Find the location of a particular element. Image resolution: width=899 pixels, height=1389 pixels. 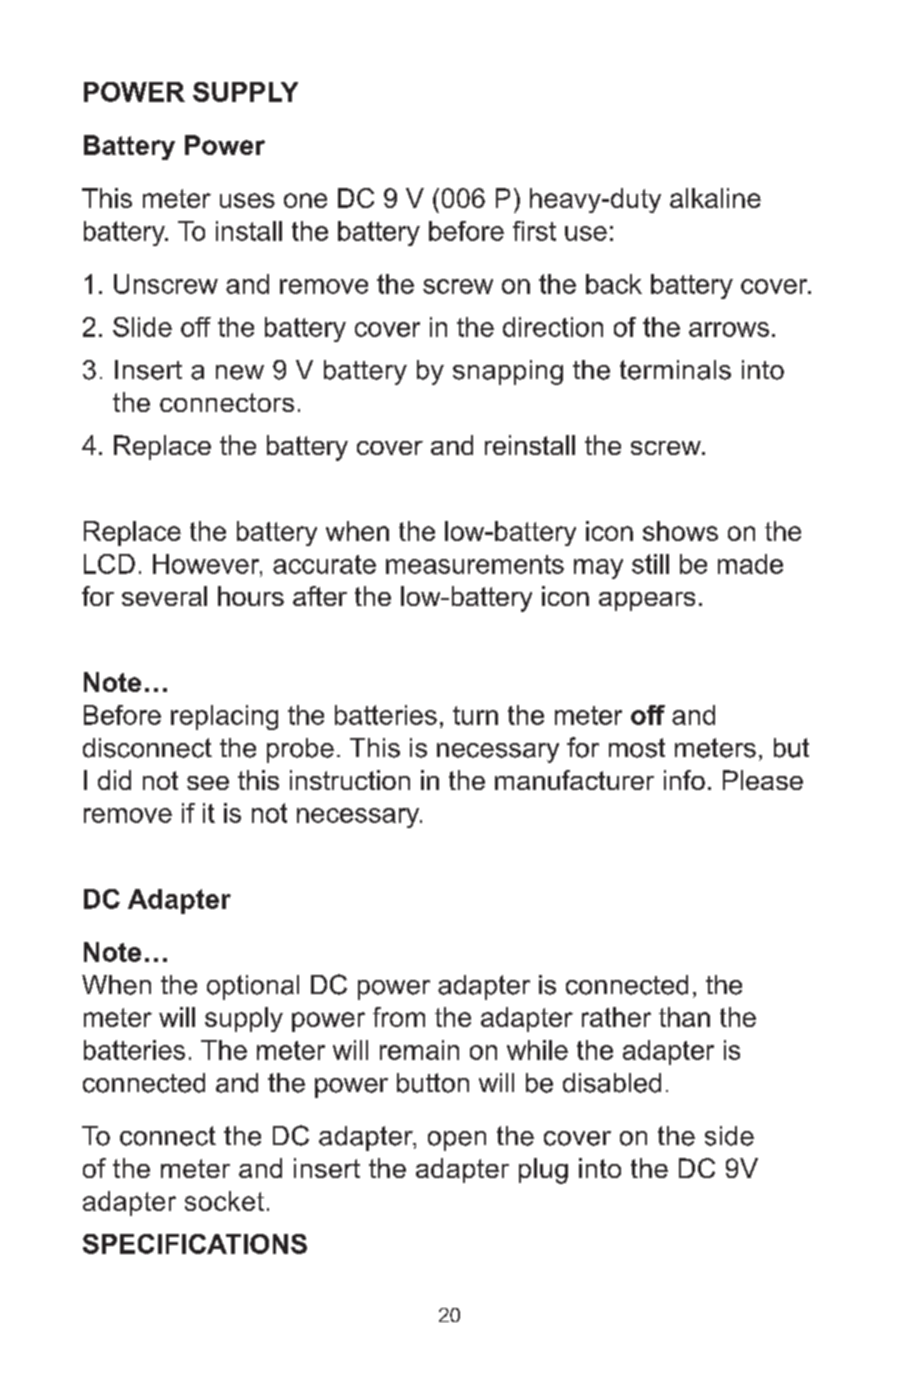

socket is located at coordinates (224, 1201).
